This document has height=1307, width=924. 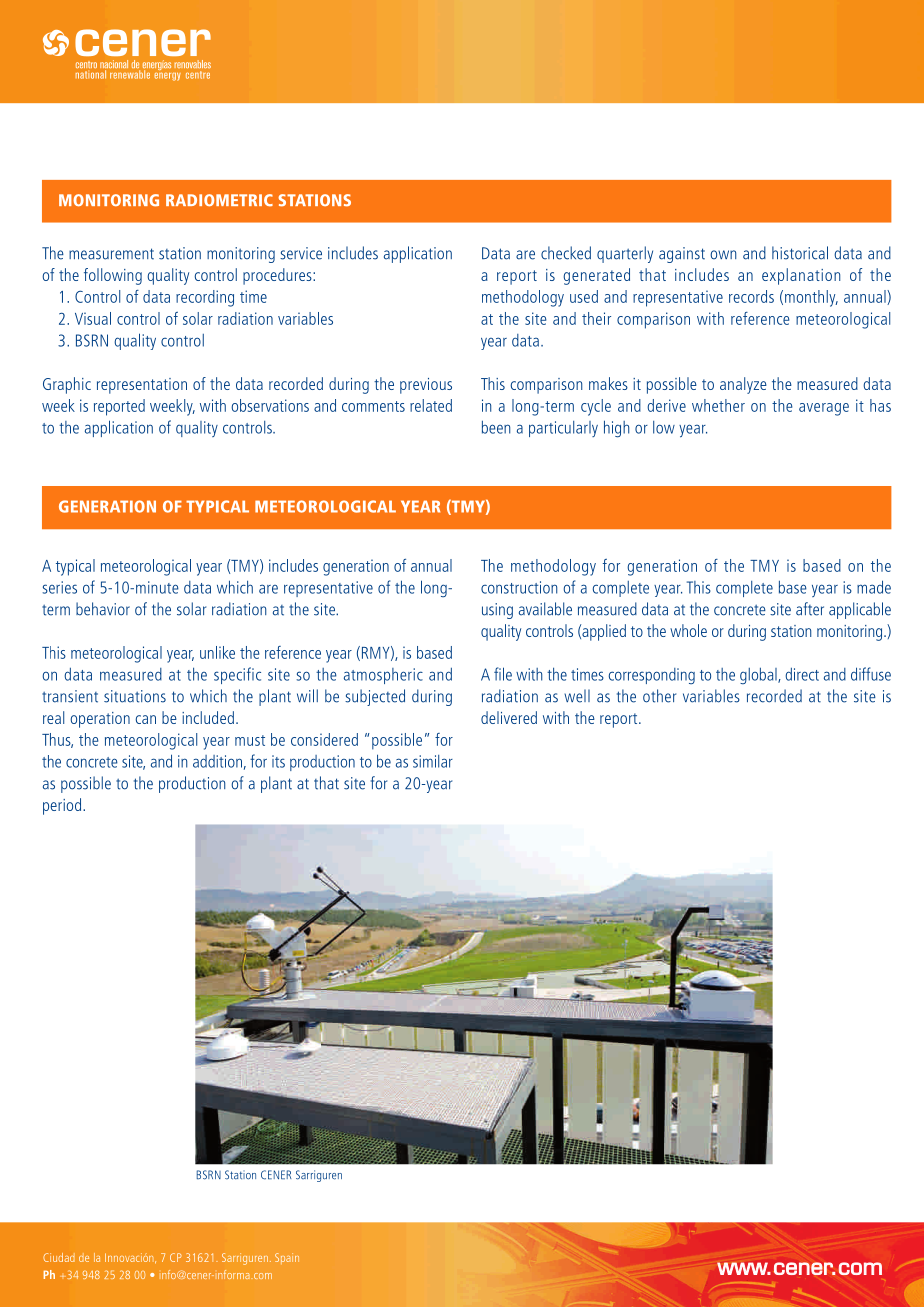 What do you see at coordinates (659, 696) in the document?
I see `other` at bounding box center [659, 696].
